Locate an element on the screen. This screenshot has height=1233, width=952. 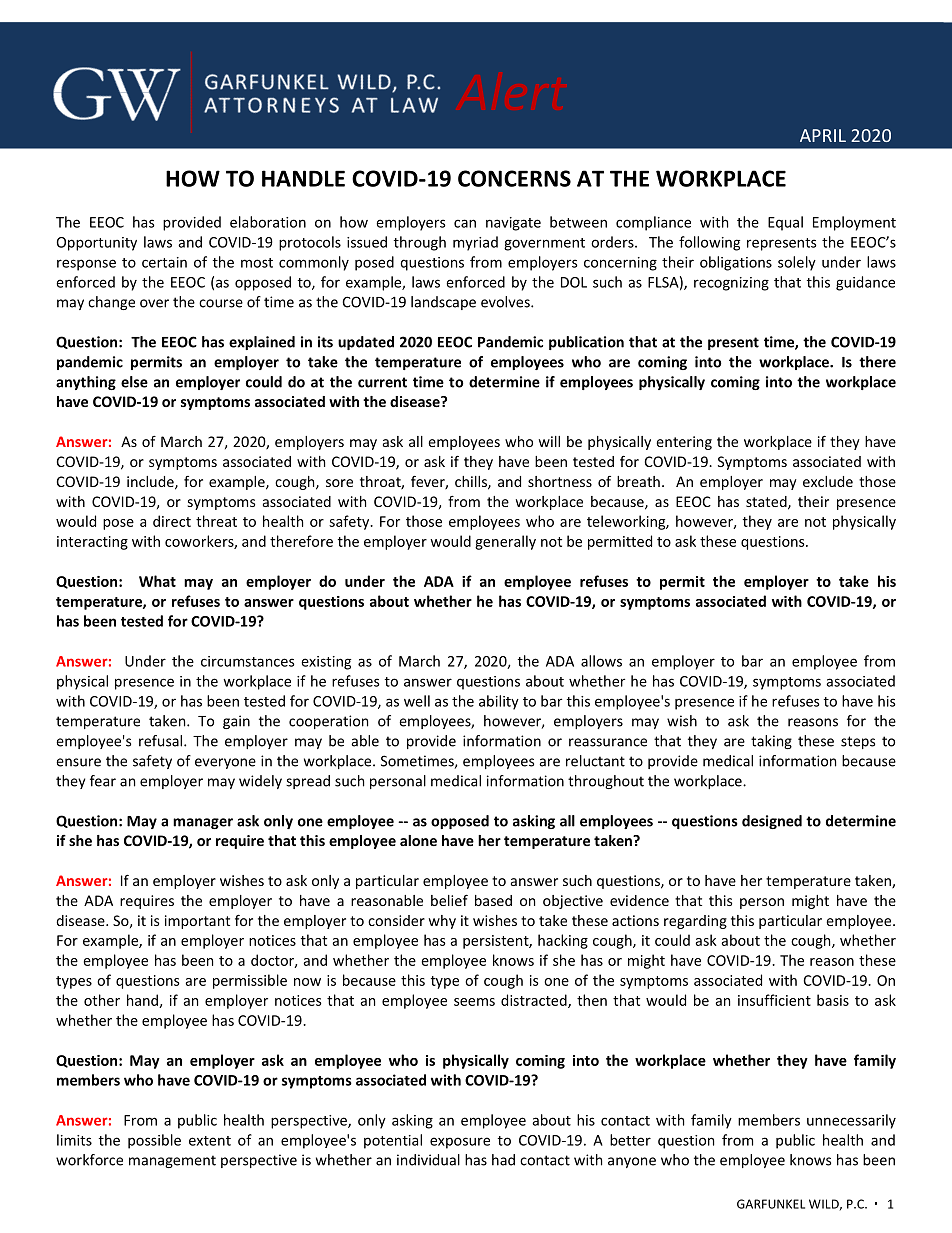
management is located at coordinates (172, 1161).
